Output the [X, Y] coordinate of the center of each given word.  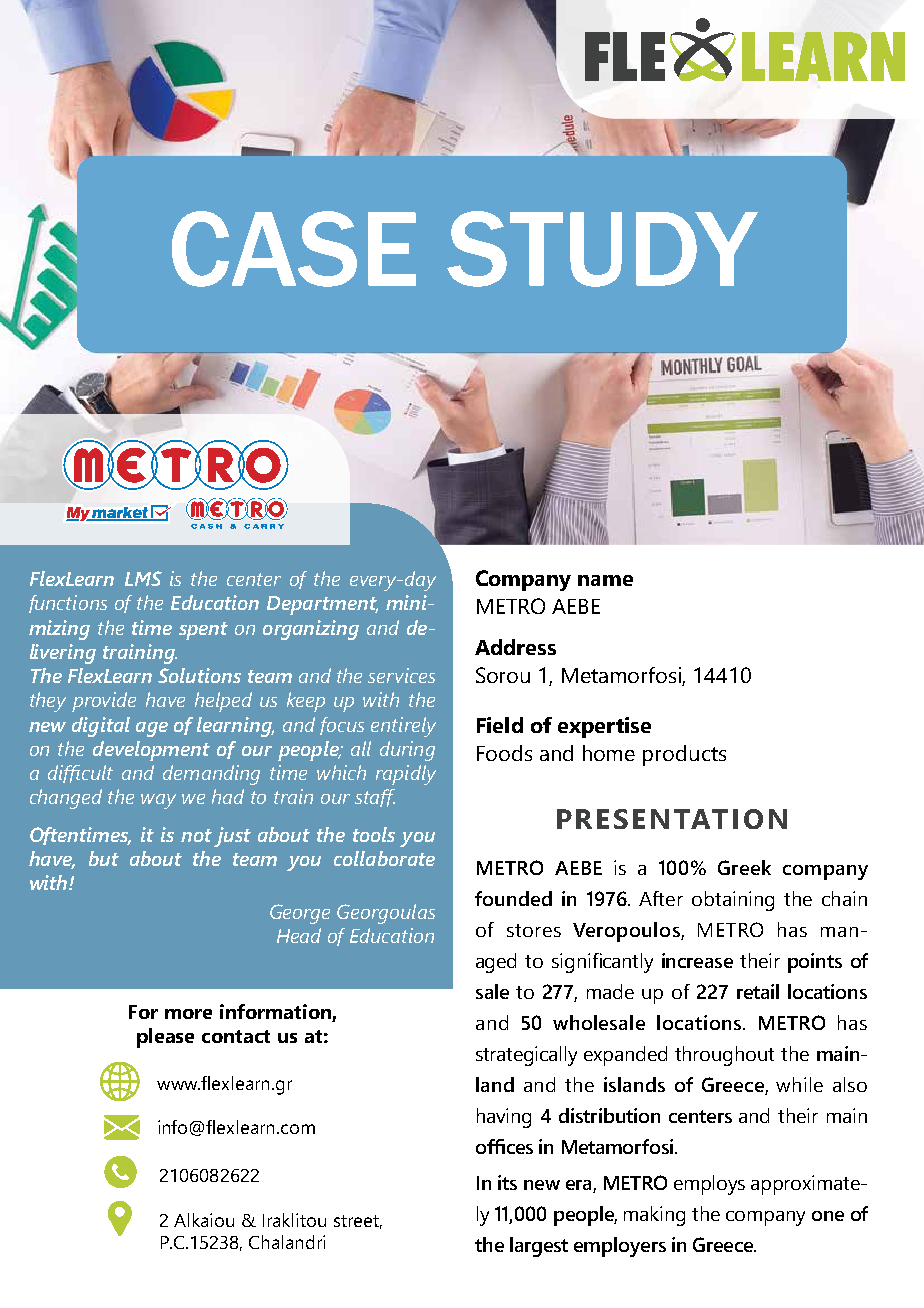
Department [322, 605]
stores [534, 930]
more [188, 1014]
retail [758, 991]
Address [515, 647]
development [151, 751]
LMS [143, 578]
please [165, 1038]
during [407, 751]
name [605, 580]
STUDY [602, 249]
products [684, 755]
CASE [294, 249]
